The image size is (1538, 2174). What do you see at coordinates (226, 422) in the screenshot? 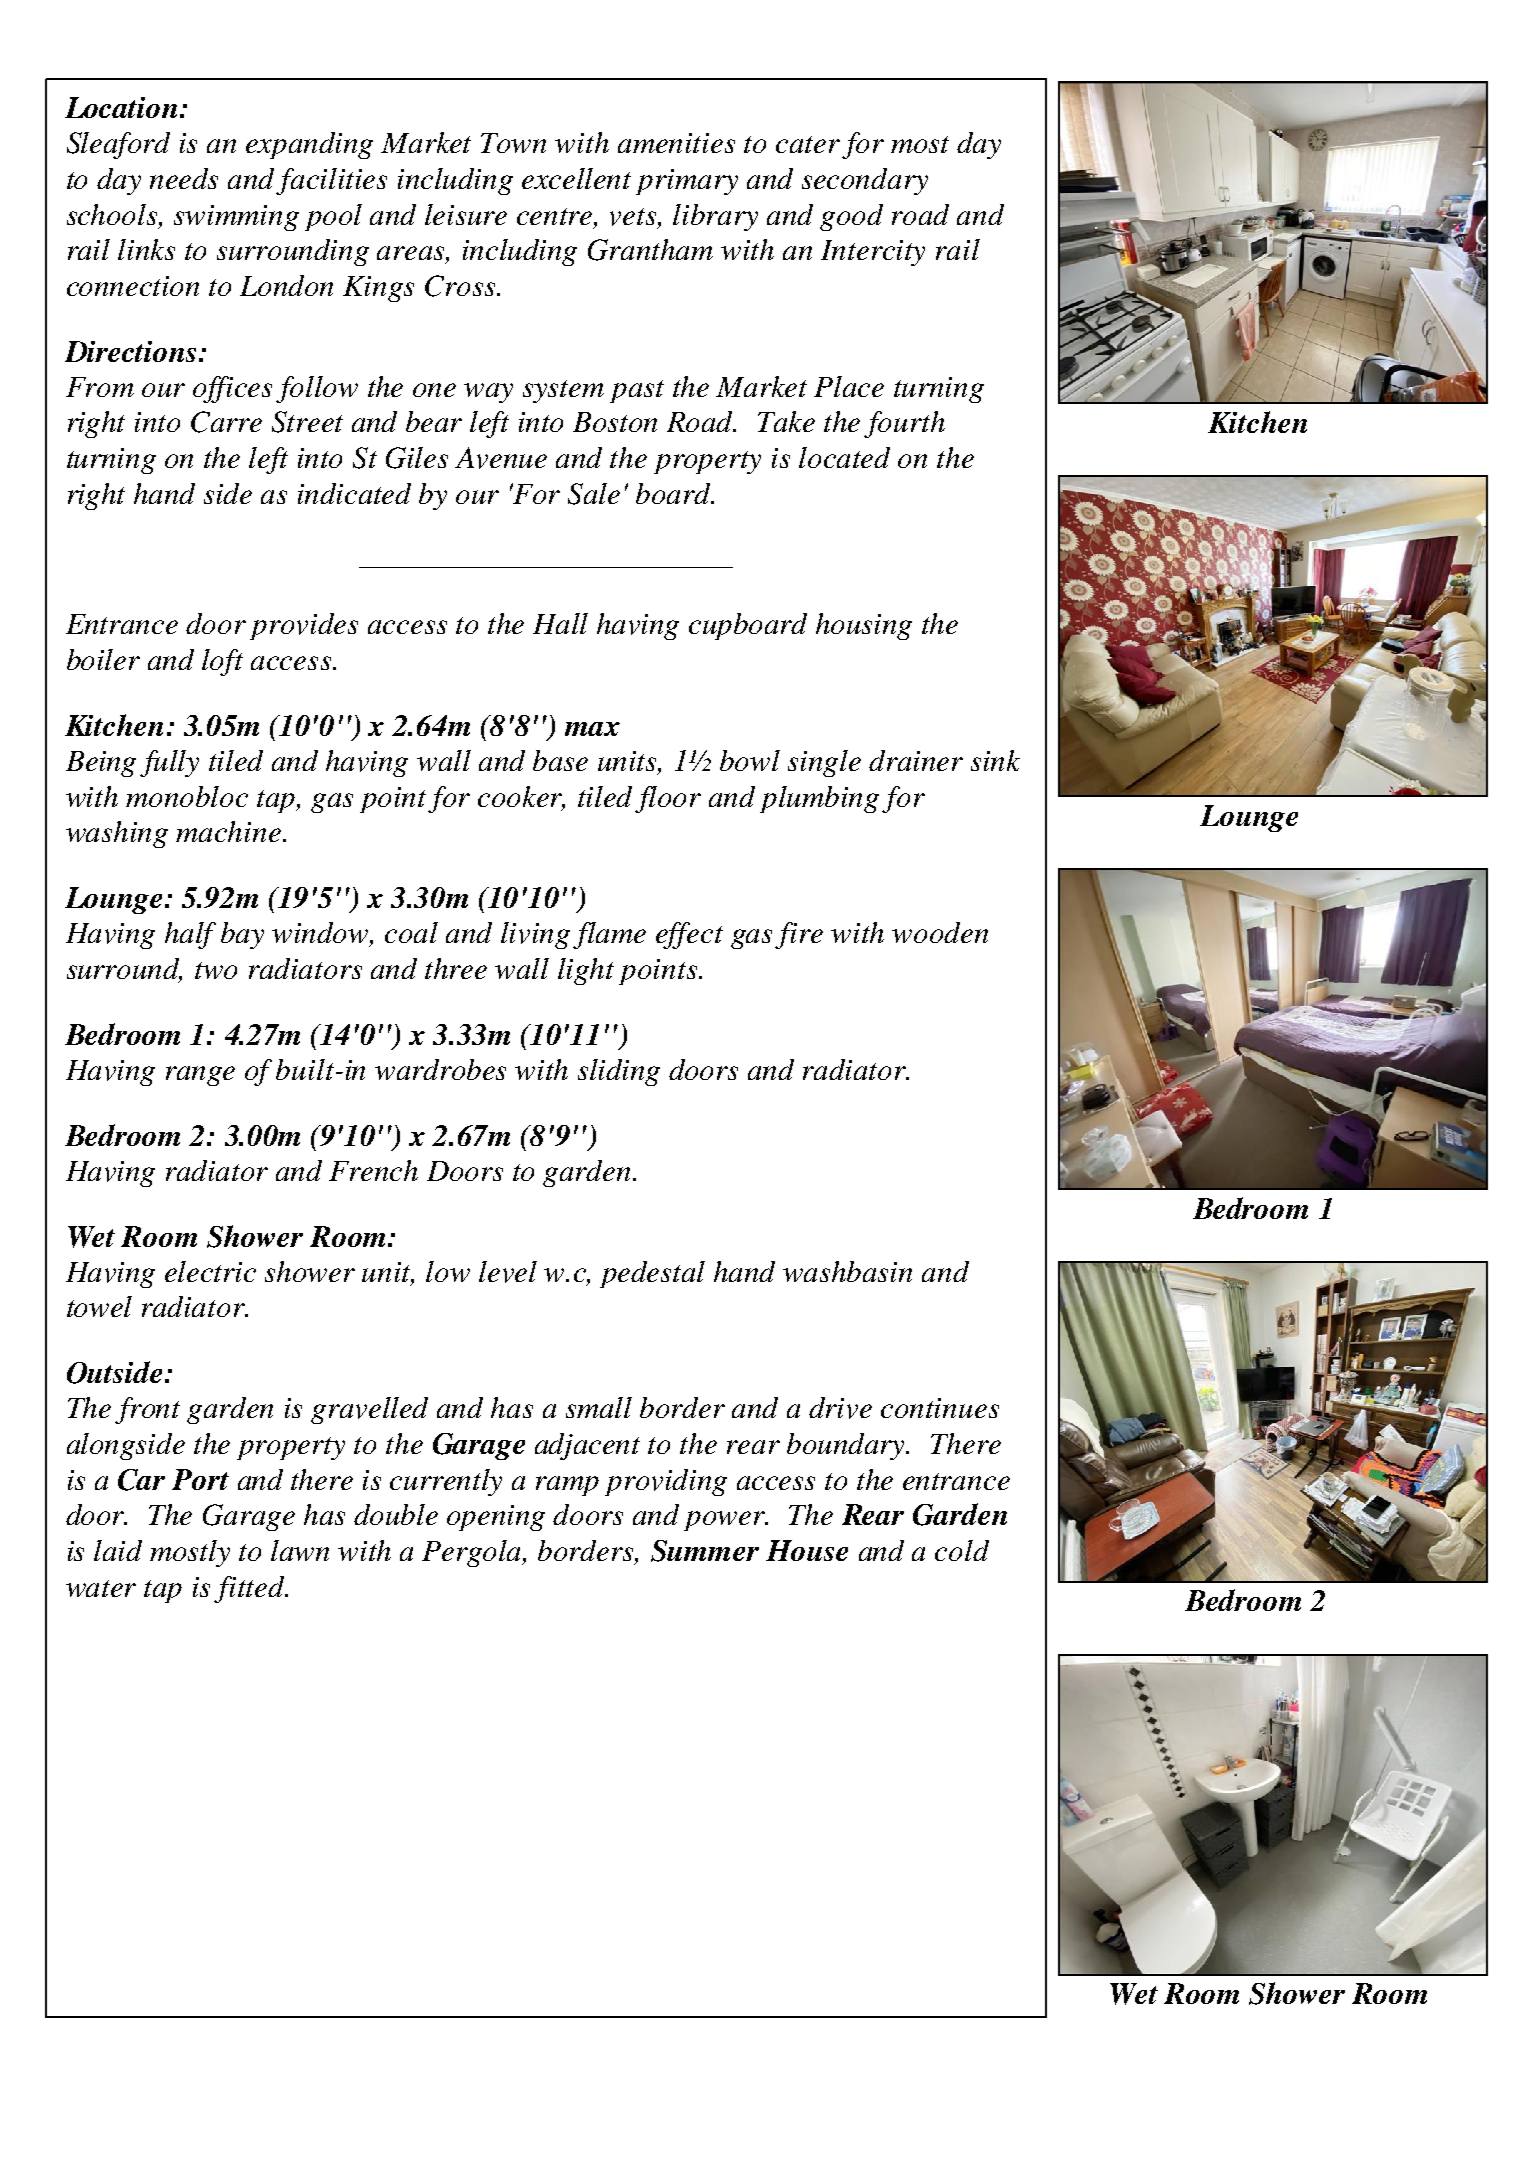
I see `Carre` at bounding box center [226, 422].
